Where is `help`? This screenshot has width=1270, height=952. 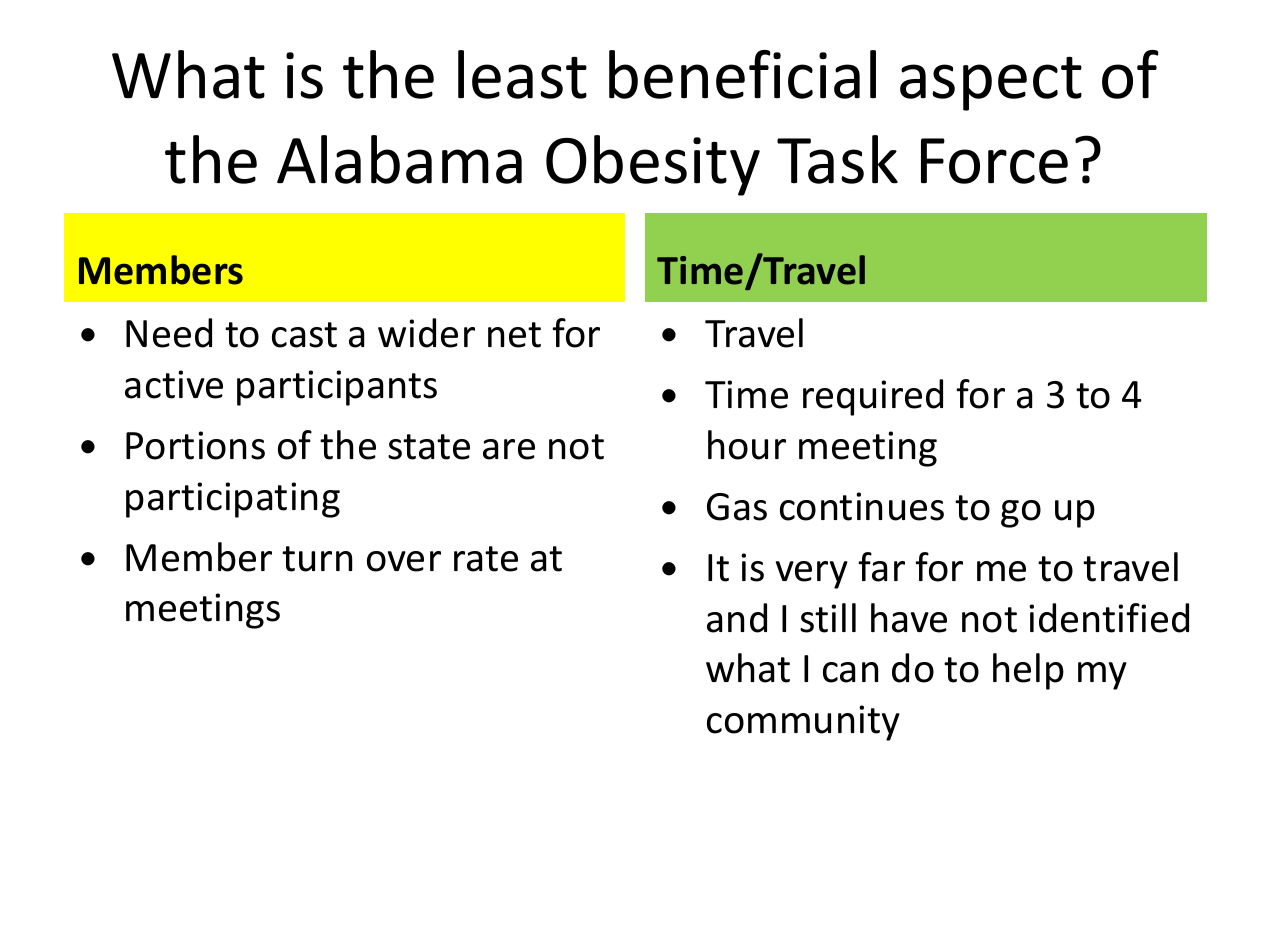
help is located at coordinates (1028, 671).
